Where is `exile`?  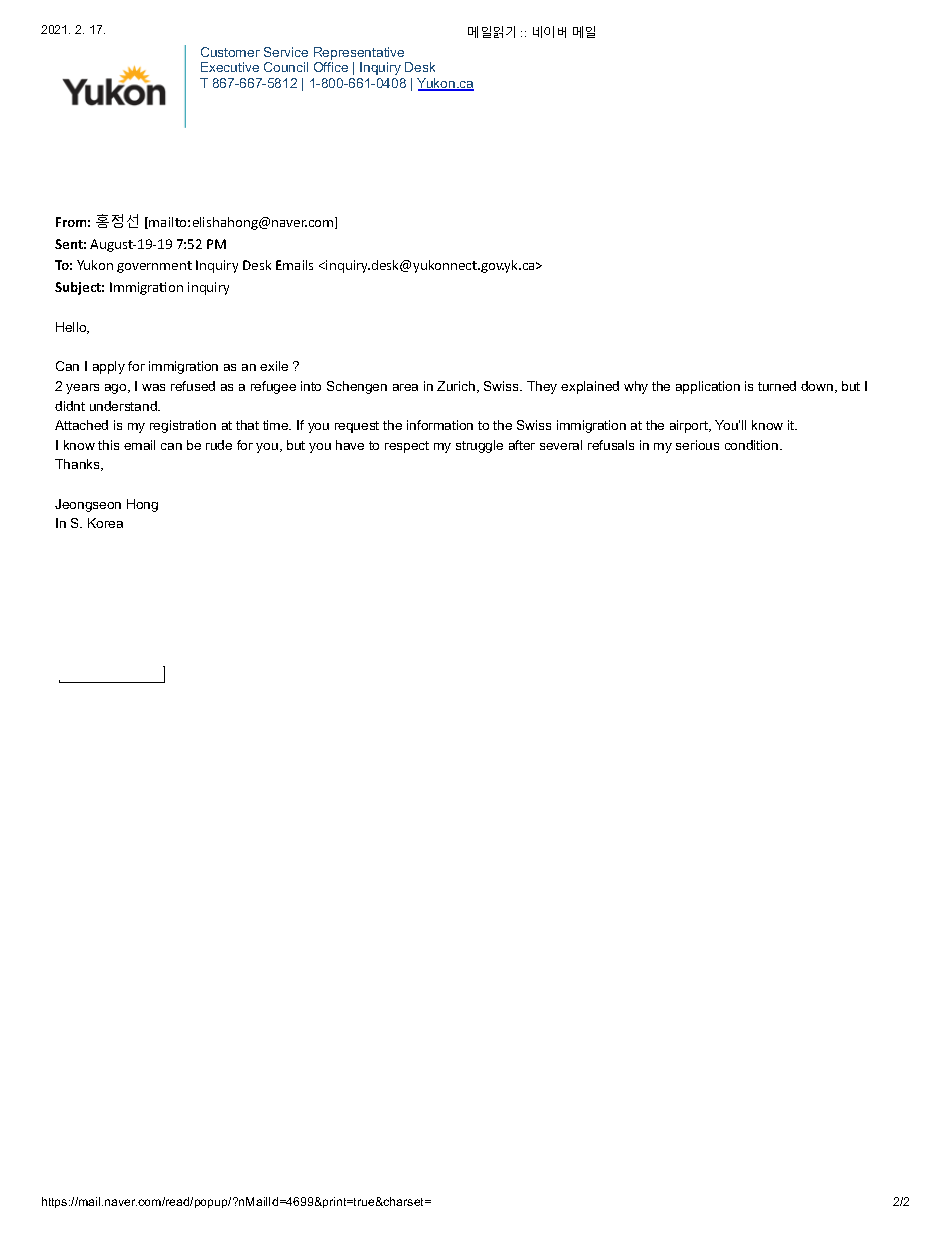
exile is located at coordinates (274, 366).
